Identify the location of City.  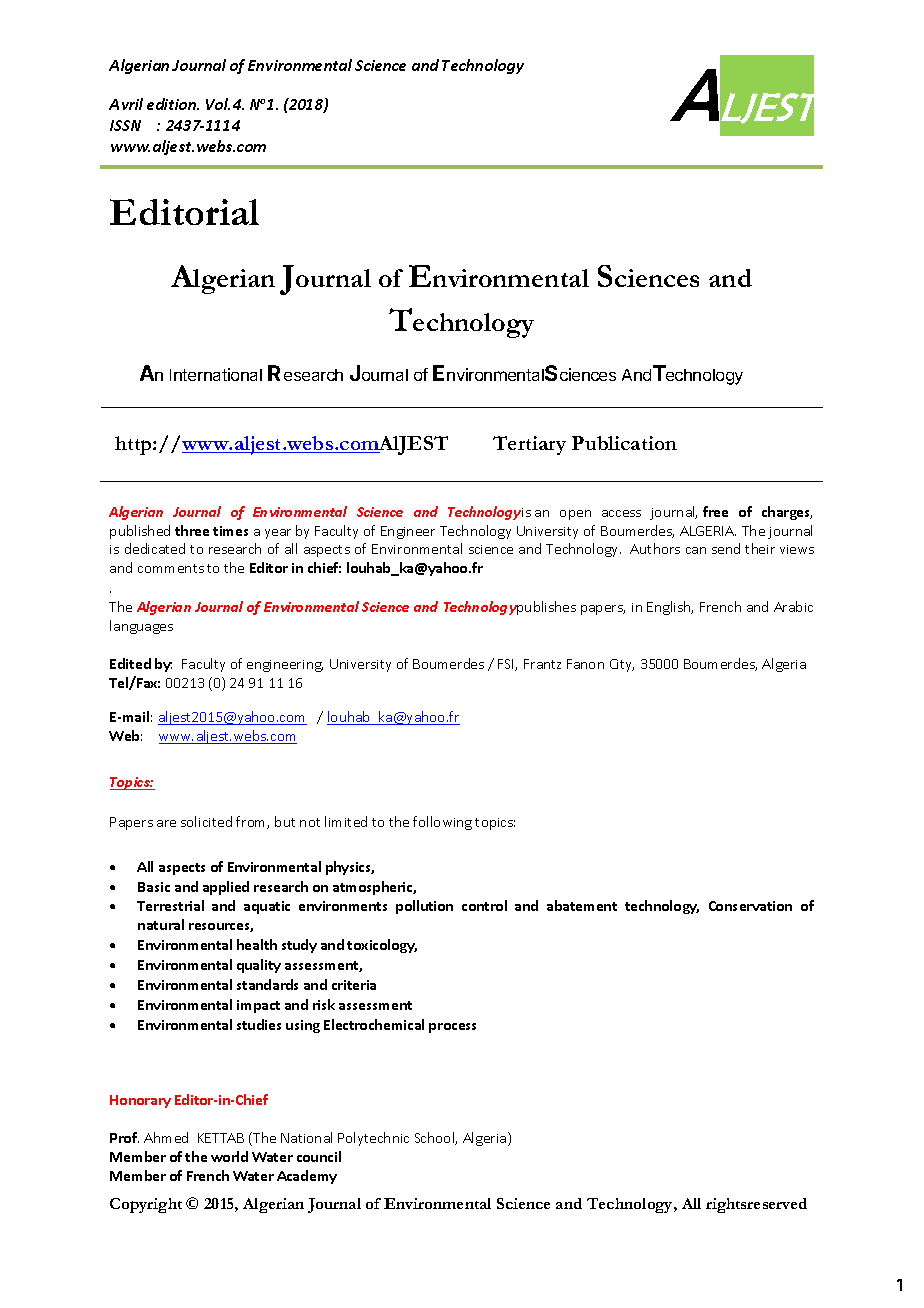
(622, 665).
